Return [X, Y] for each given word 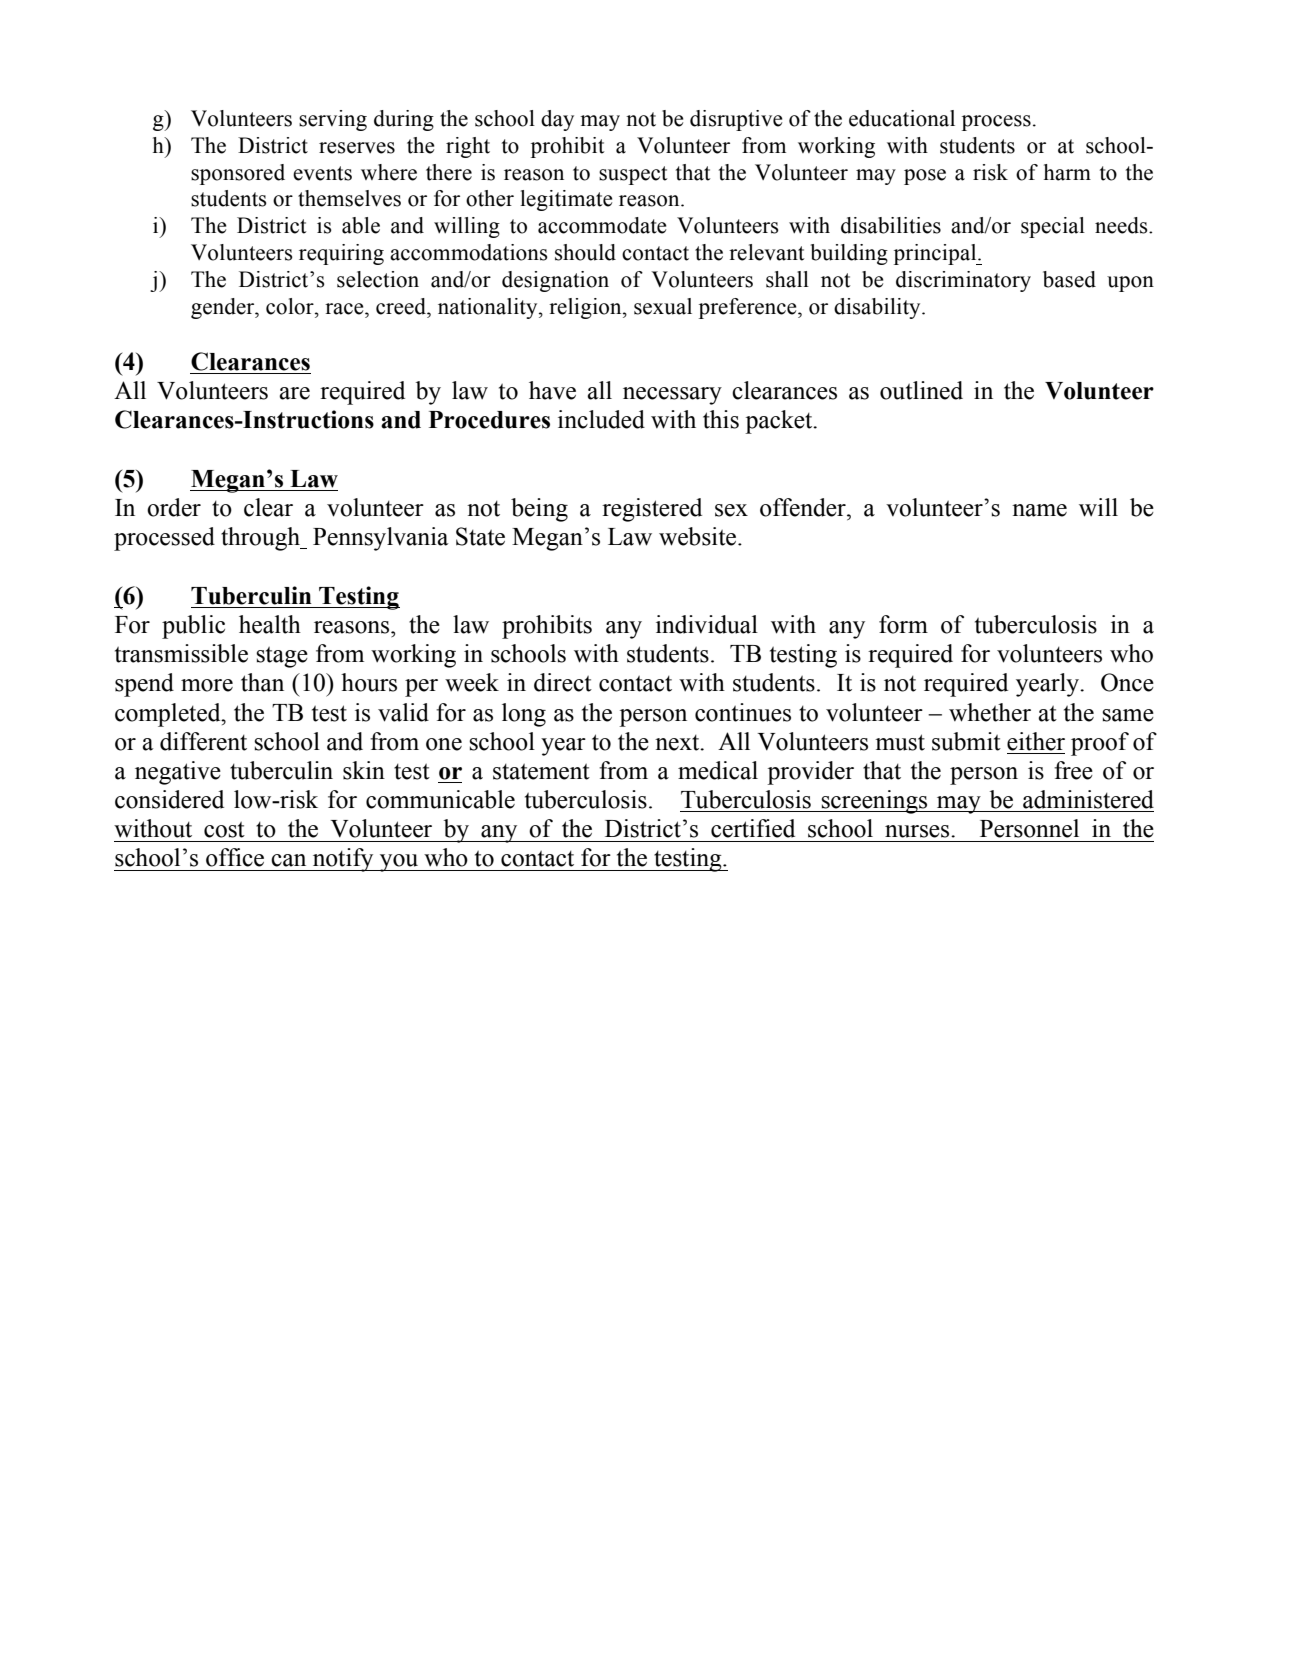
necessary [672, 396]
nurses [918, 831]
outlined [921, 390]
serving [333, 120]
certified [753, 828]
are [294, 393]
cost [224, 830]
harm [1067, 172]
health [270, 624]
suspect [633, 175]
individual [707, 624]
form [903, 624]
